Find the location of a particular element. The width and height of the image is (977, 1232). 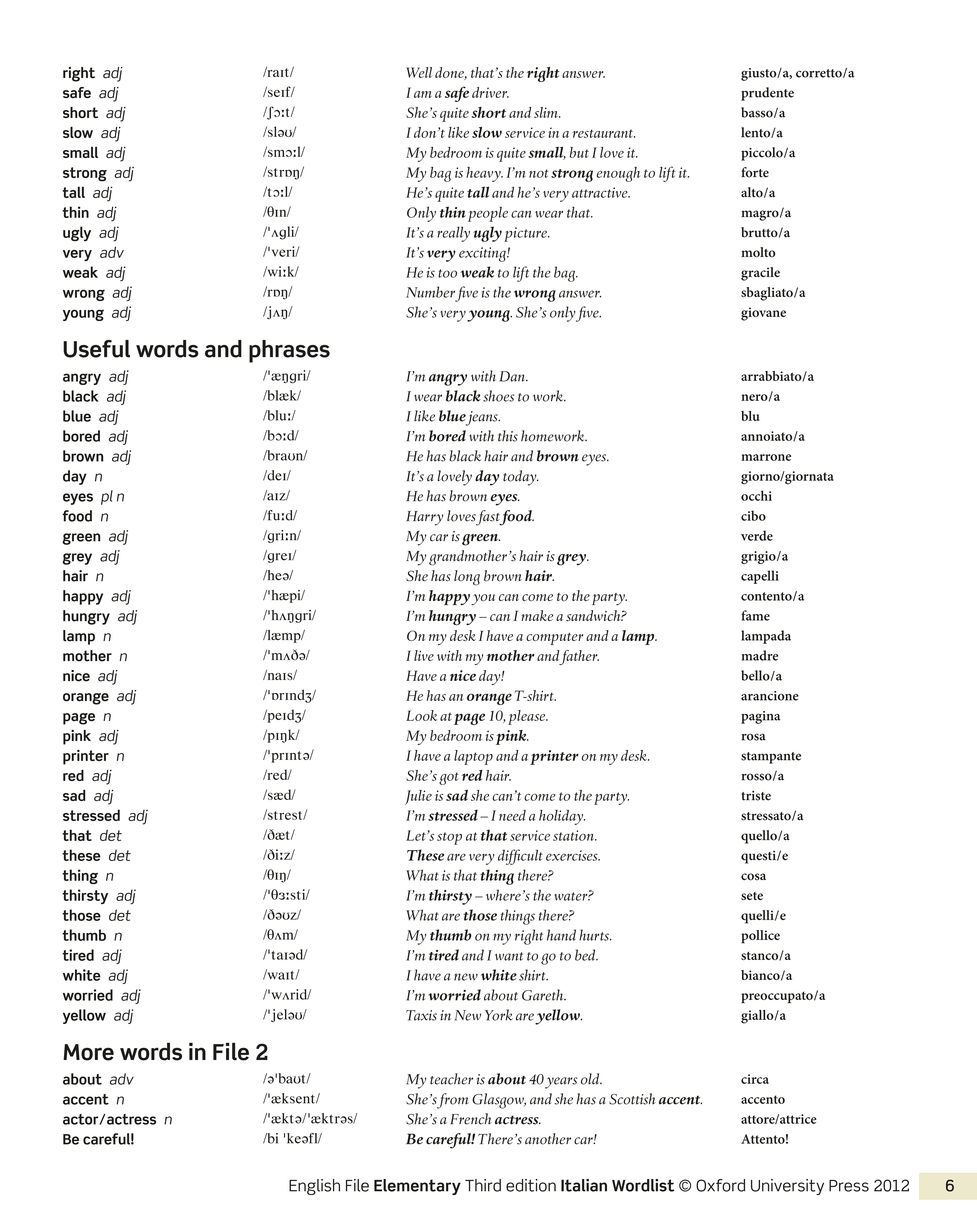

live is located at coordinates (424, 655).
